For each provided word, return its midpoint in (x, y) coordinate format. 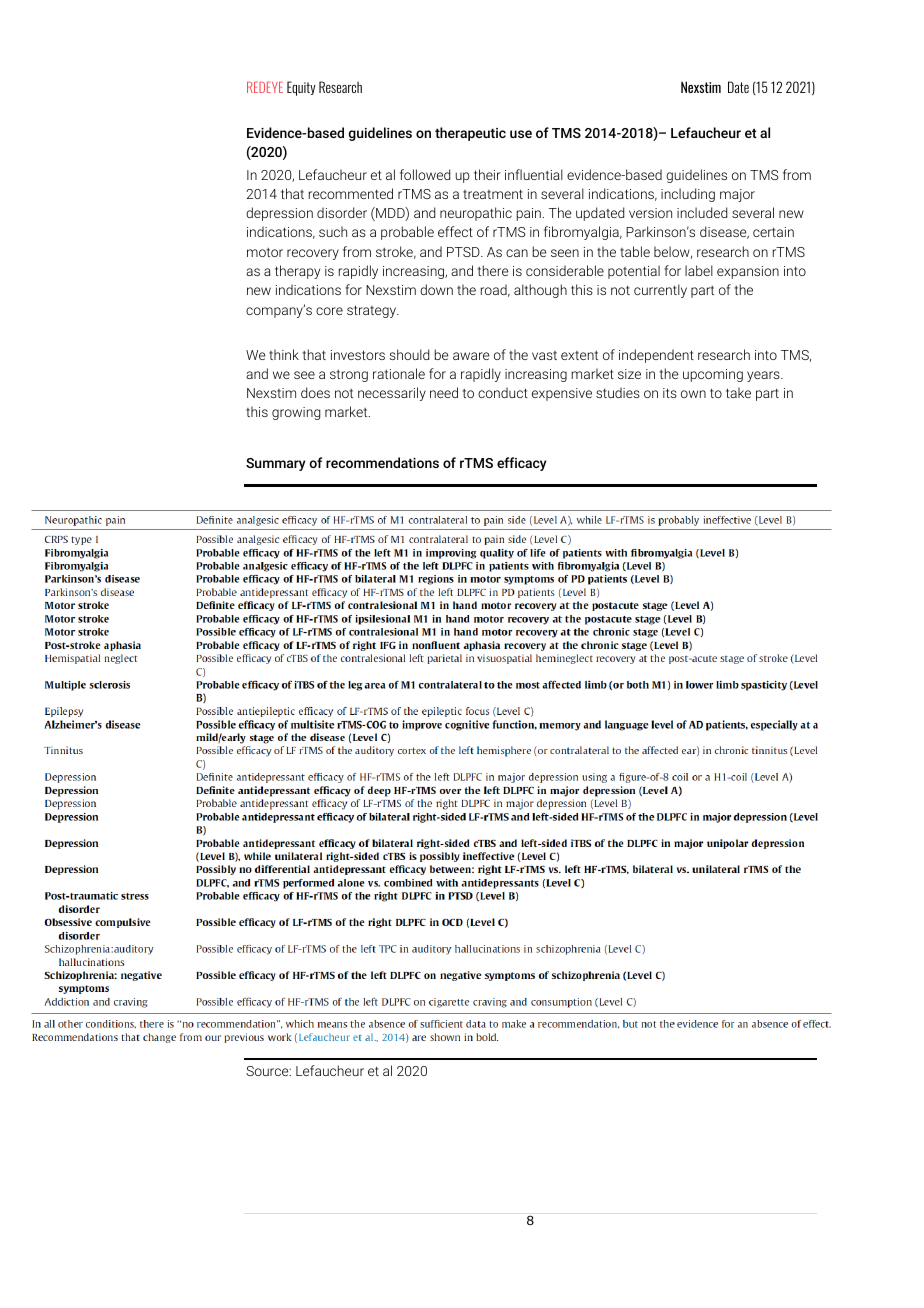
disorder (342, 212)
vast (544, 355)
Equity (301, 88)
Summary (276, 464)
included (702, 212)
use (521, 134)
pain (528, 214)
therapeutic (470, 134)
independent (656, 356)
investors (358, 355)
